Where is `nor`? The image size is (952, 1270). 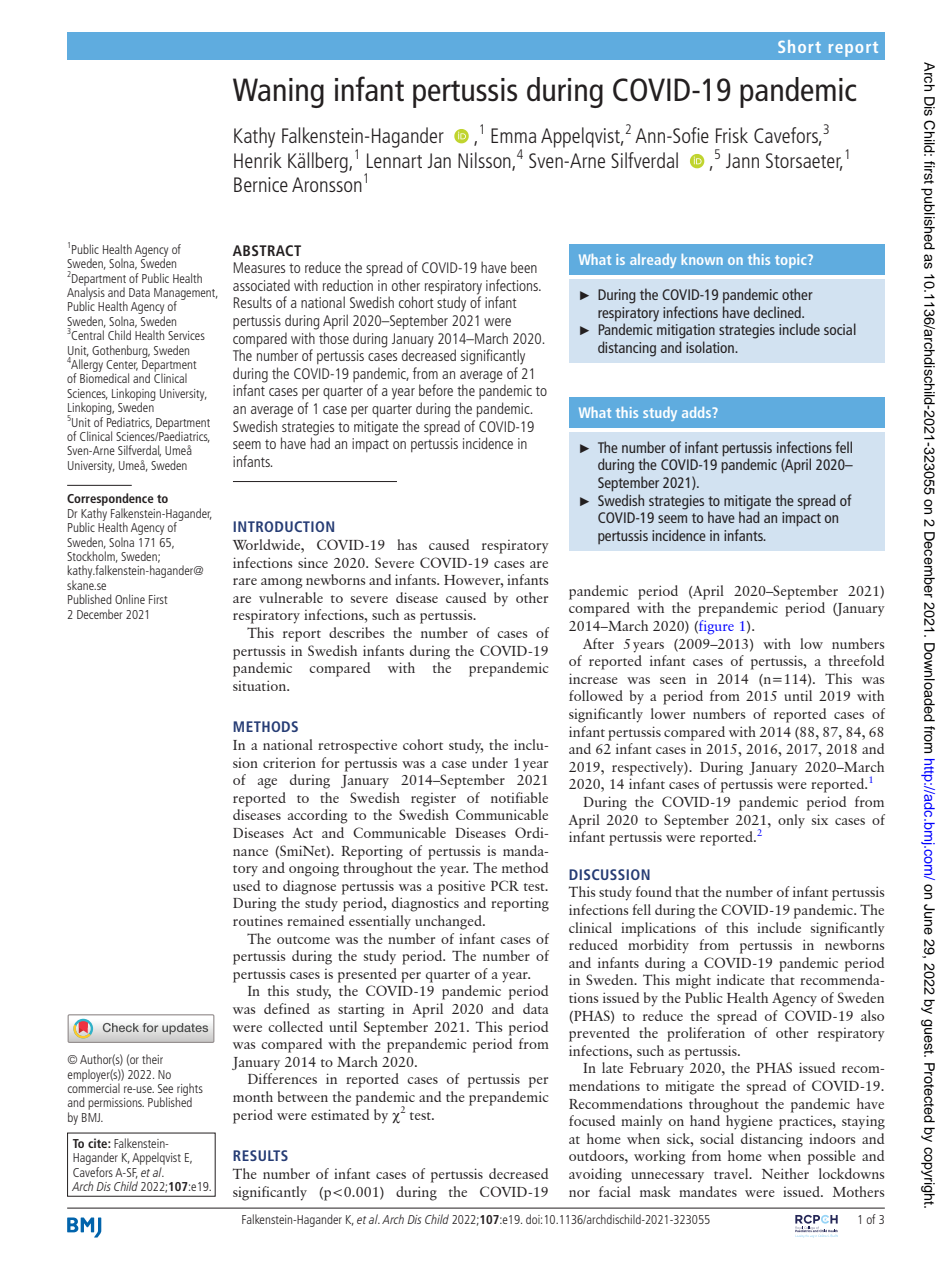
nor is located at coordinates (579, 1193).
